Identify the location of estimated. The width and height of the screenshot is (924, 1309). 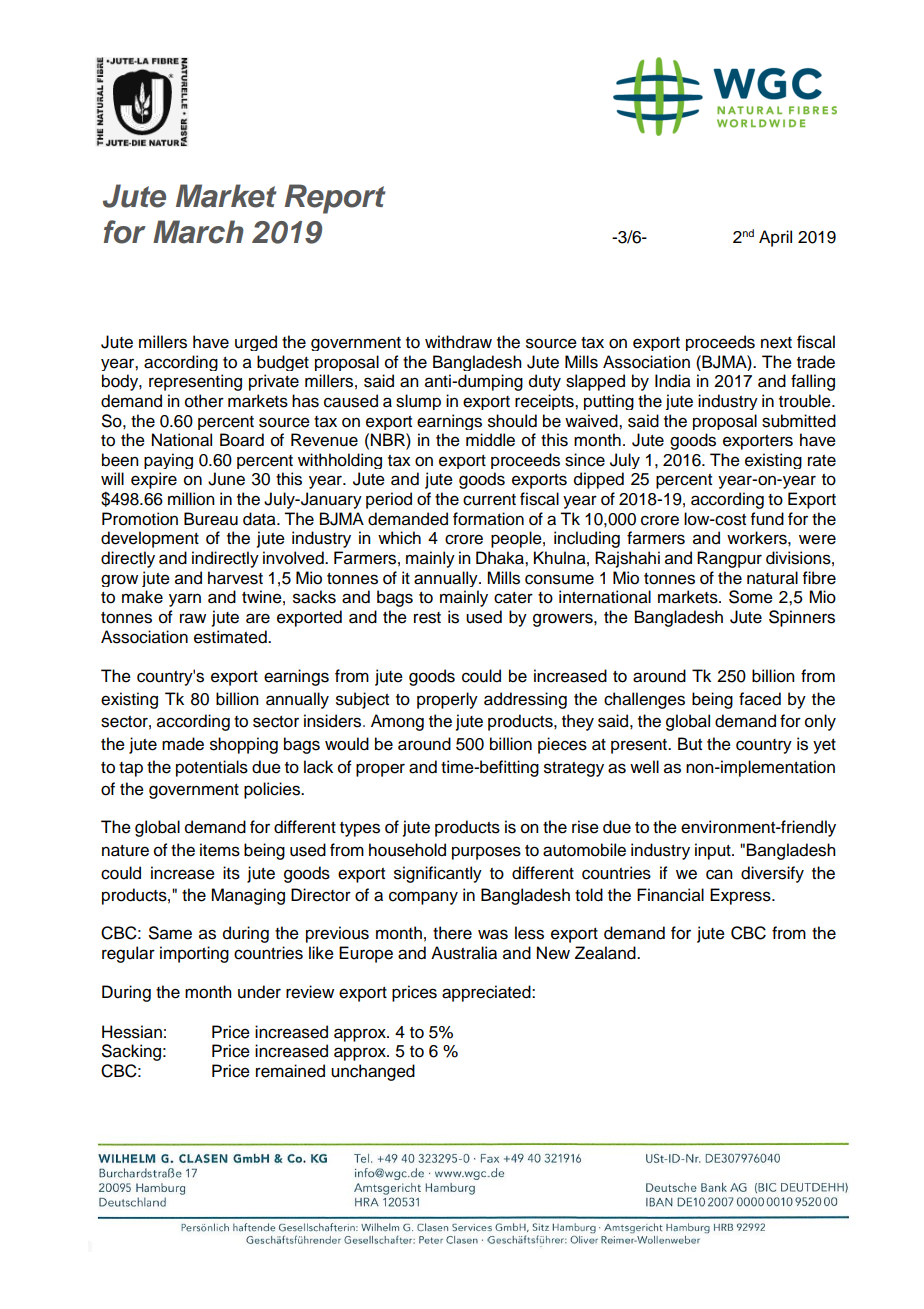
(231, 637).
